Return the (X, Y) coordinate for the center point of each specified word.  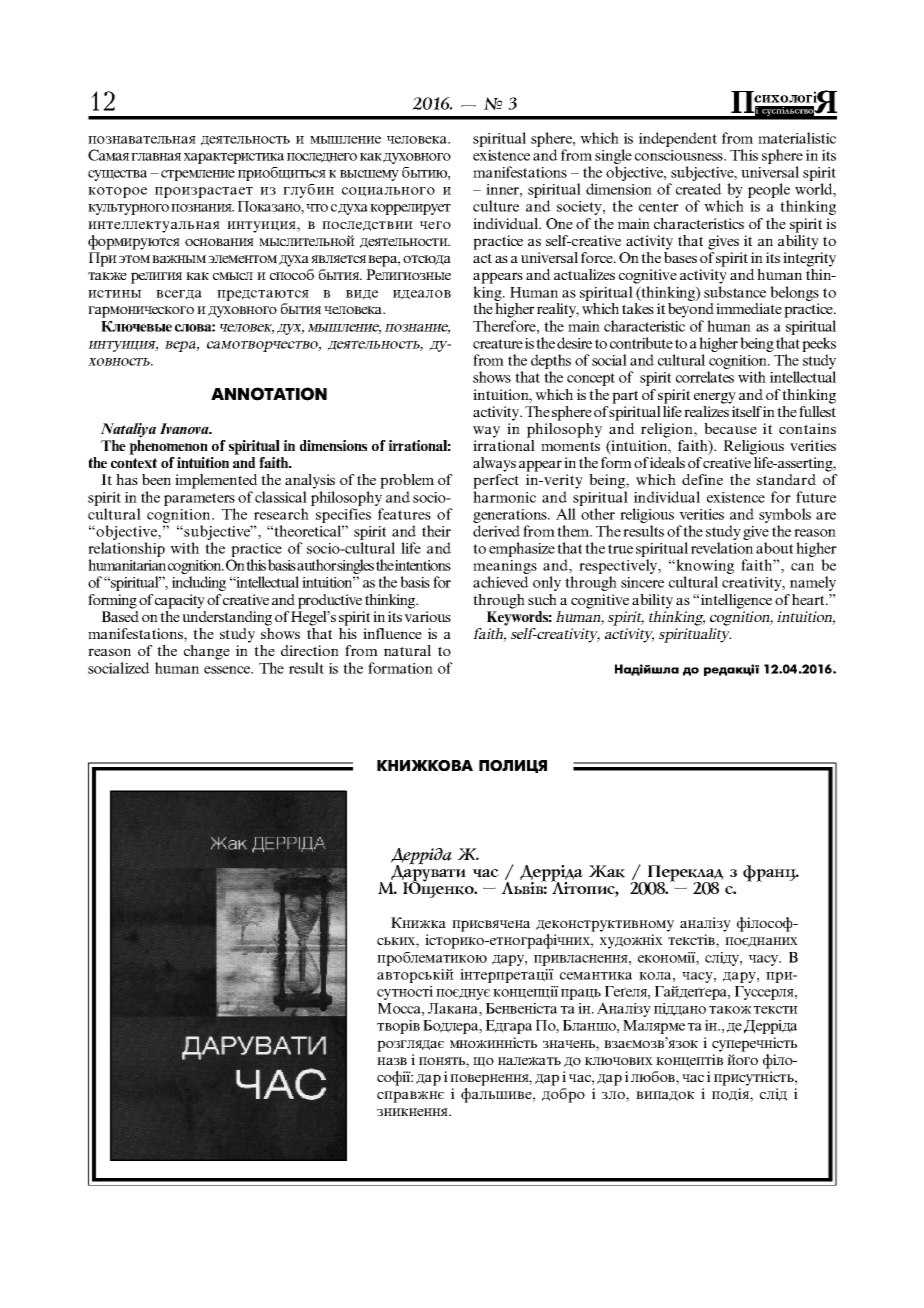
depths (551, 361)
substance (735, 292)
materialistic (797, 138)
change (207, 652)
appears (498, 278)
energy (715, 398)
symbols (785, 515)
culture (496, 206)
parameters (199, 499)
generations (511, 516)
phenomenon (168, 447)
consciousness (680, 155)
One (559, 223)
